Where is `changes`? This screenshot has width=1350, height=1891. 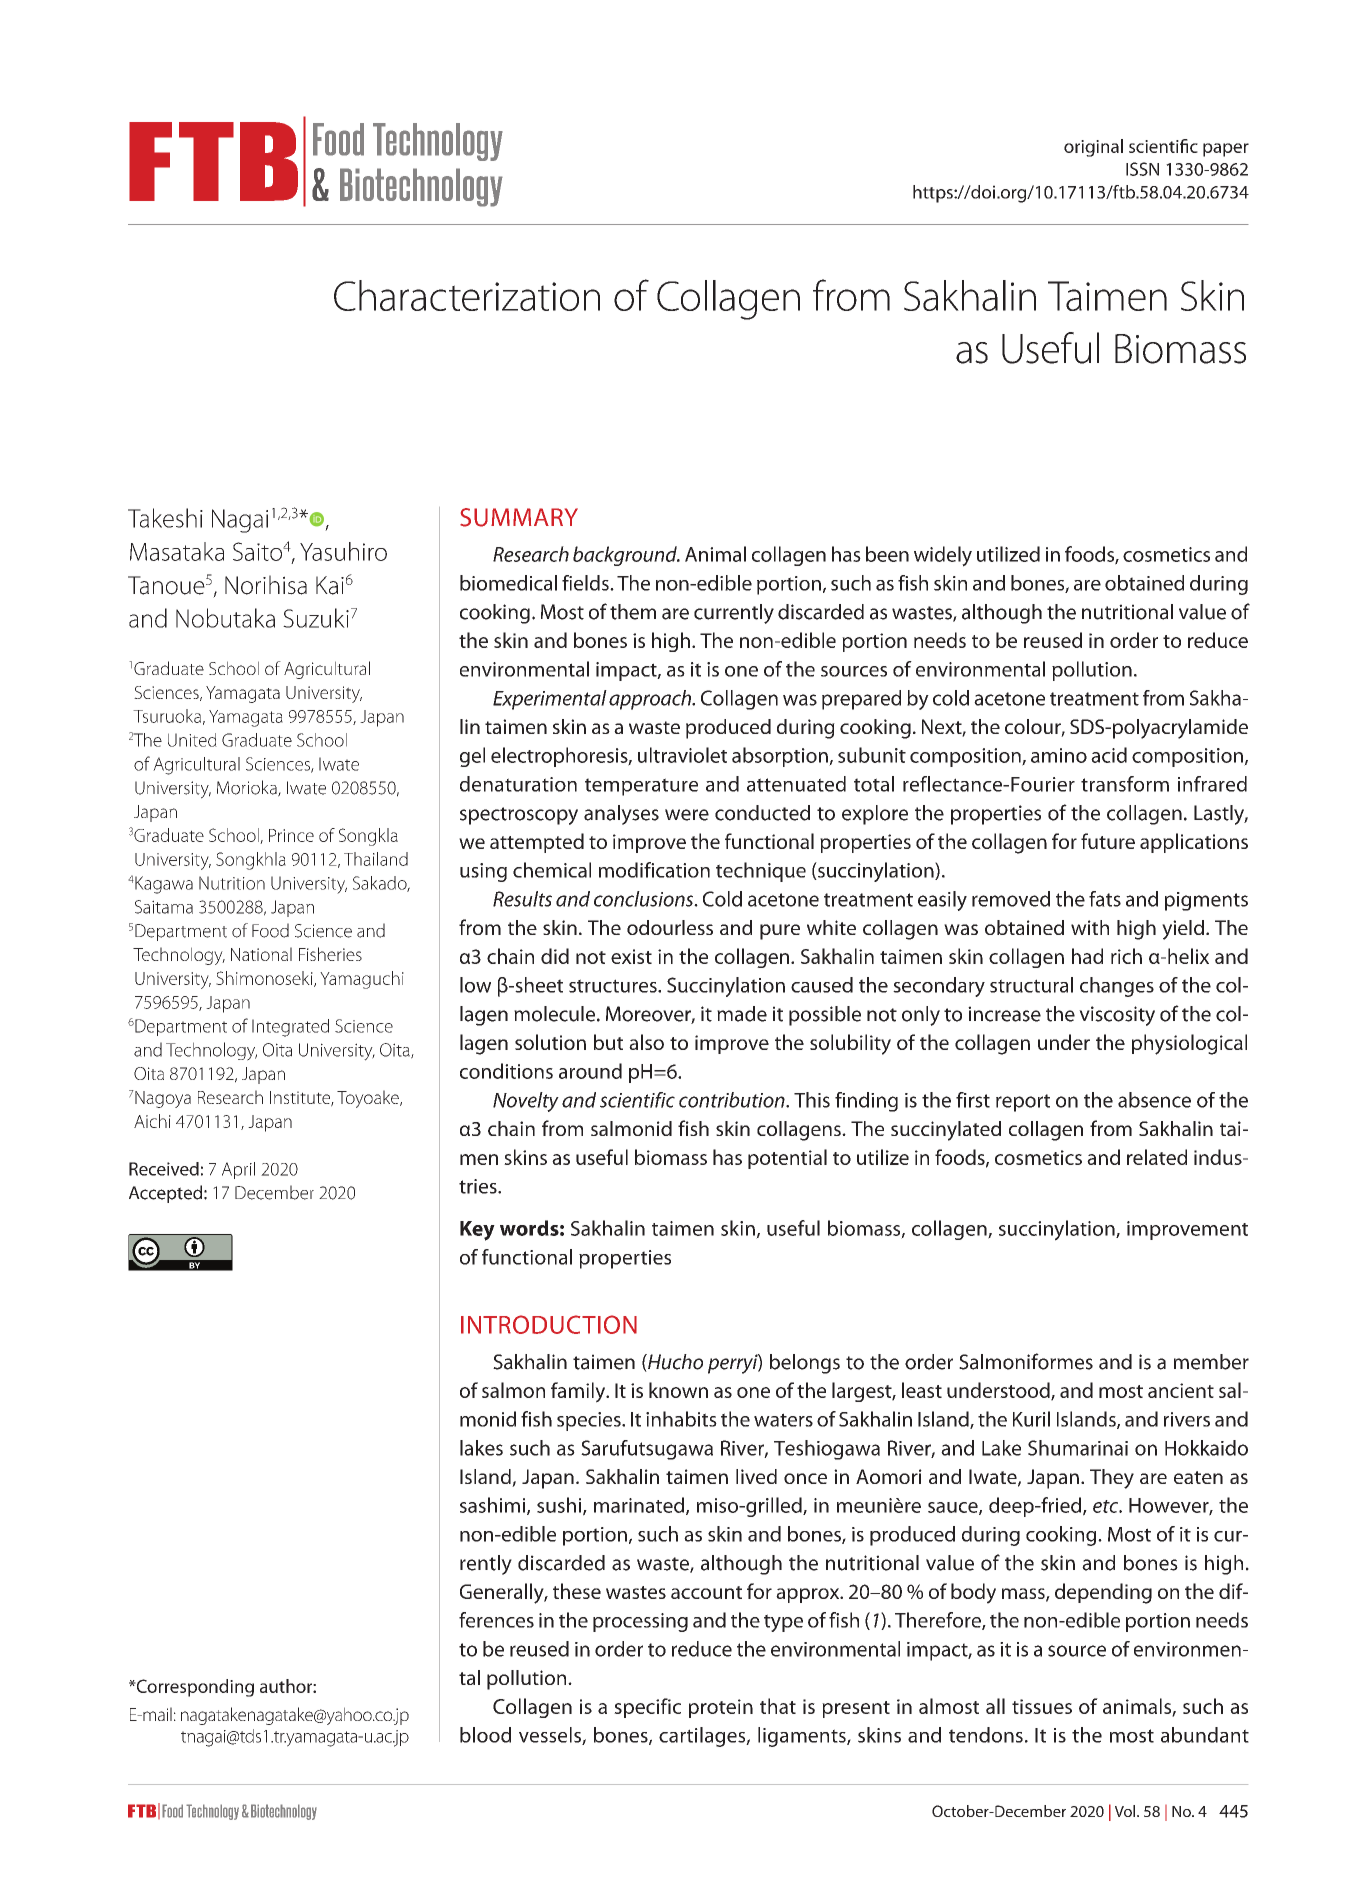
changes is located at coordinates (1117, 987).
